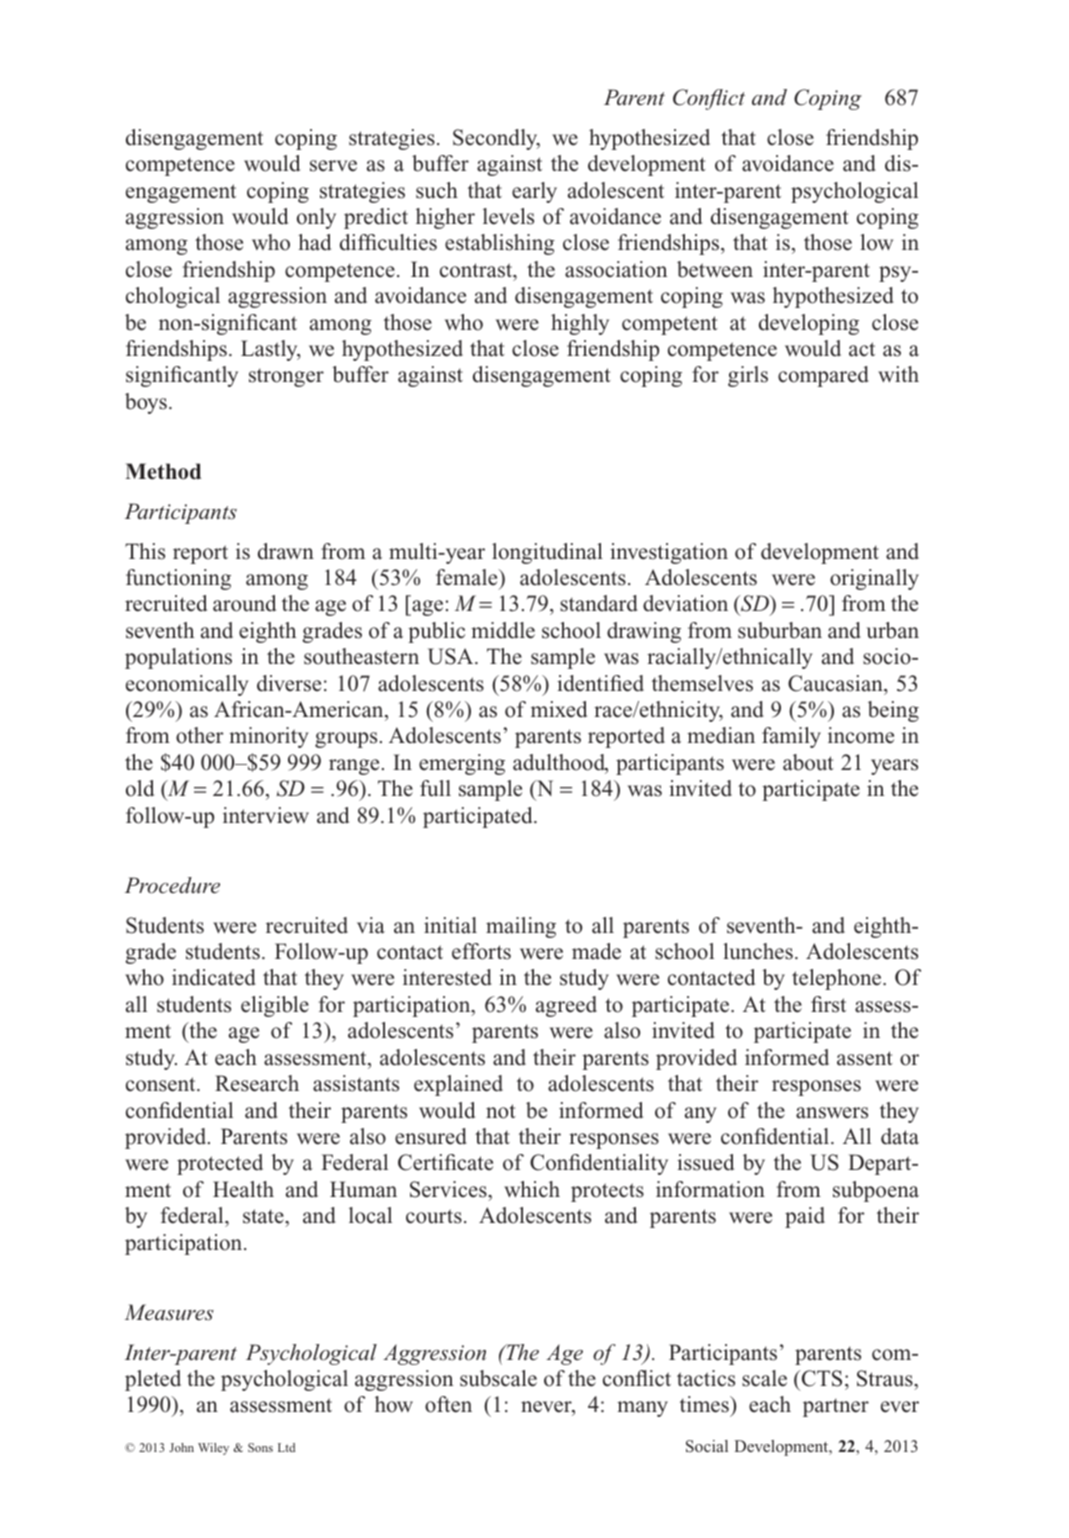 Image resolution: width=1069 pixels, height=1538 pixels. What do you see at coordinates (213, 1449) in the screenshot?
I see `Wiley` at bounding box center [213, 1449].
